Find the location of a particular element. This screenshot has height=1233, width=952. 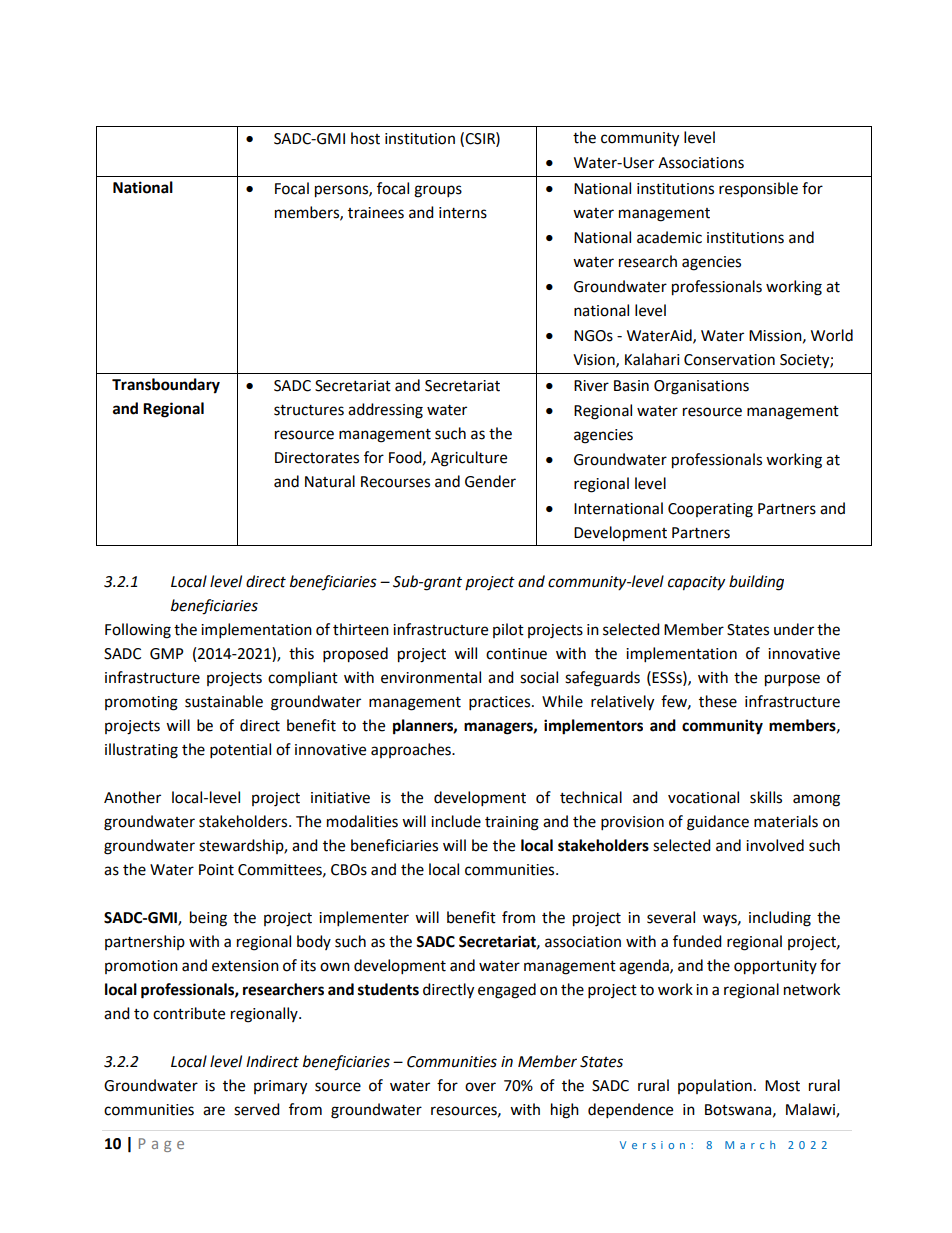

are is located at coordinates (214, 1111).
